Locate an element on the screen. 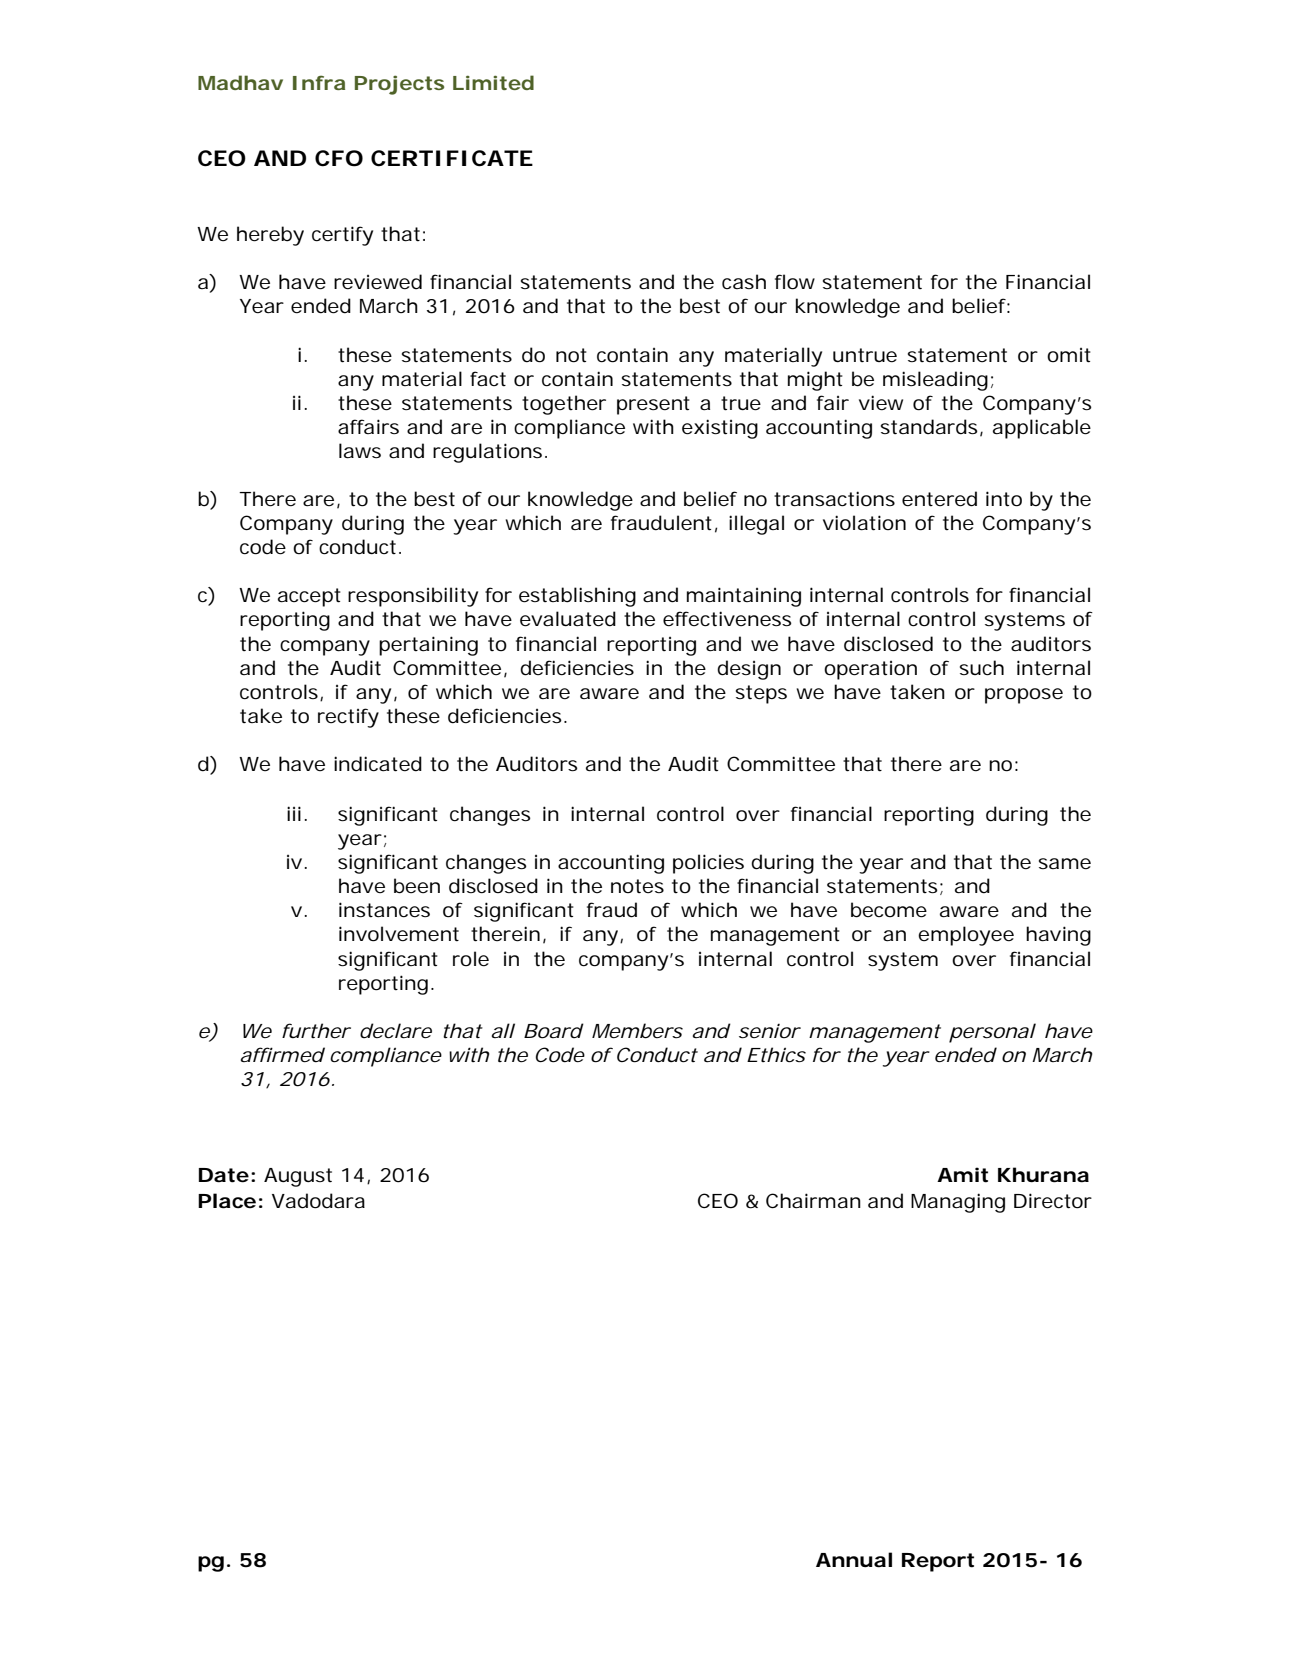 This screenshot has height=1668, width=1289. flow is located at coordinates (795, 282).
